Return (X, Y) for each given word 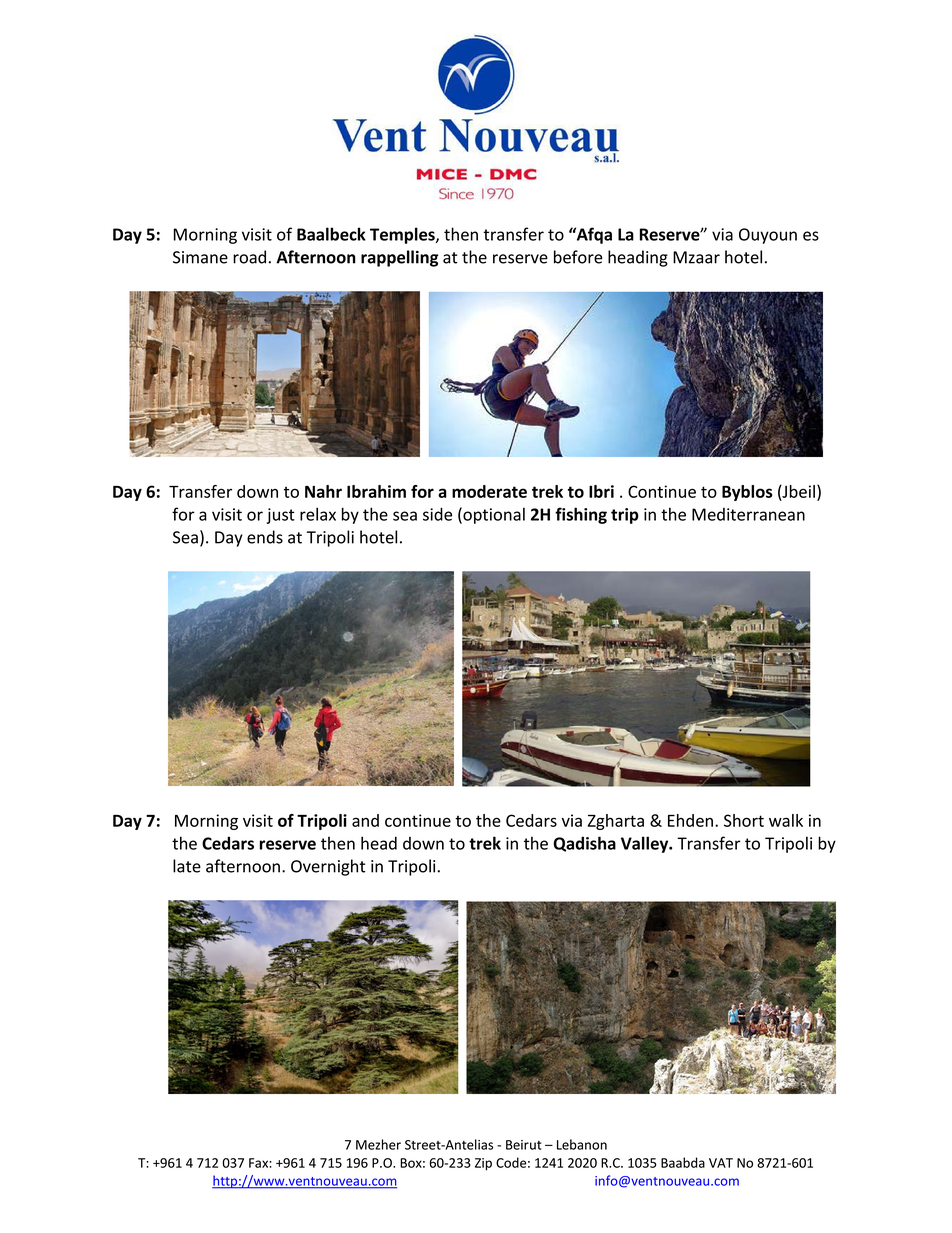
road (249, 257)
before (578, 257)
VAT (721, 1163)
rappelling (400, 258)
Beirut (524, 1145)
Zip (483, 1164)
